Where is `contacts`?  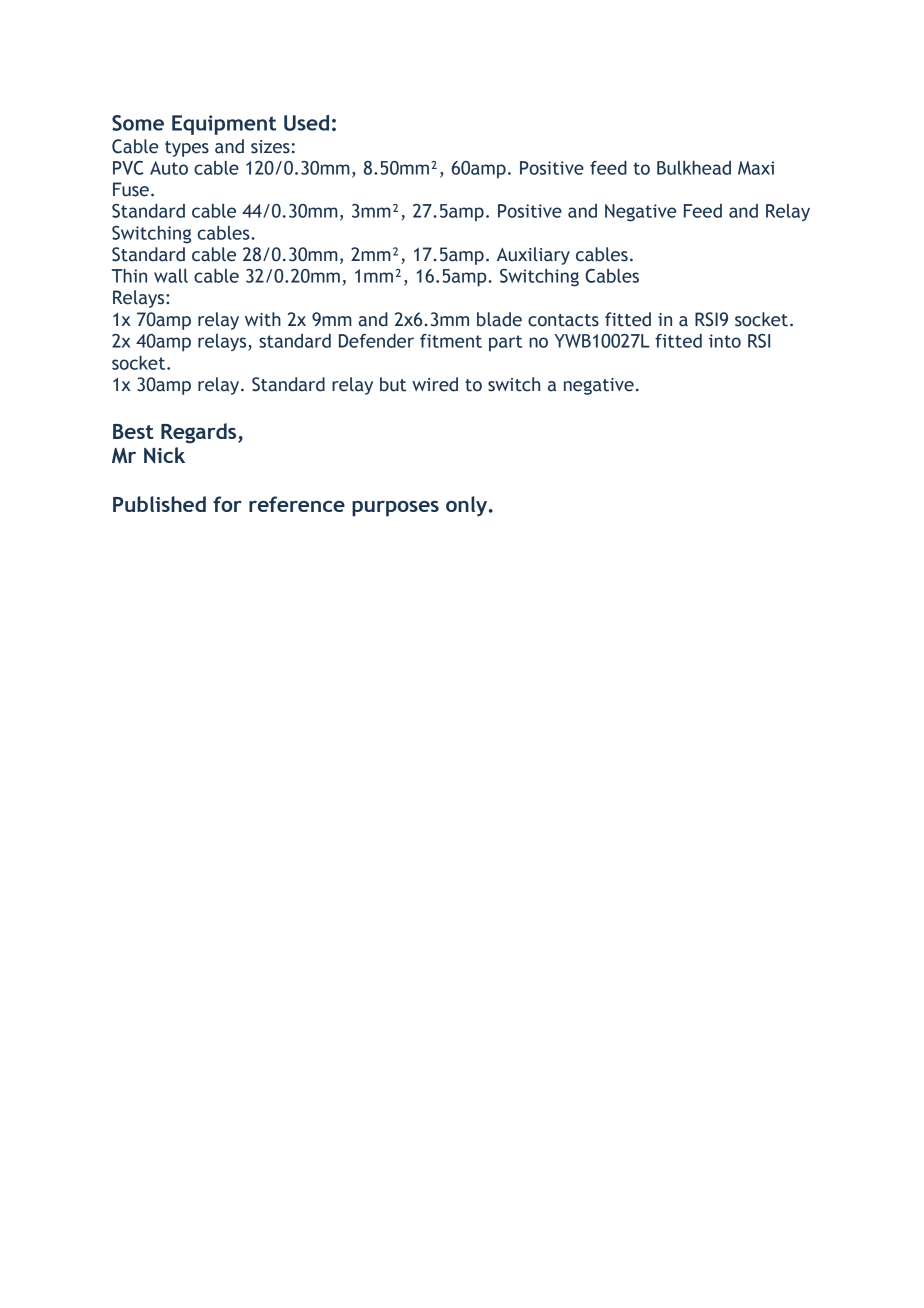 contacts is located at coordinates (563, 320).
